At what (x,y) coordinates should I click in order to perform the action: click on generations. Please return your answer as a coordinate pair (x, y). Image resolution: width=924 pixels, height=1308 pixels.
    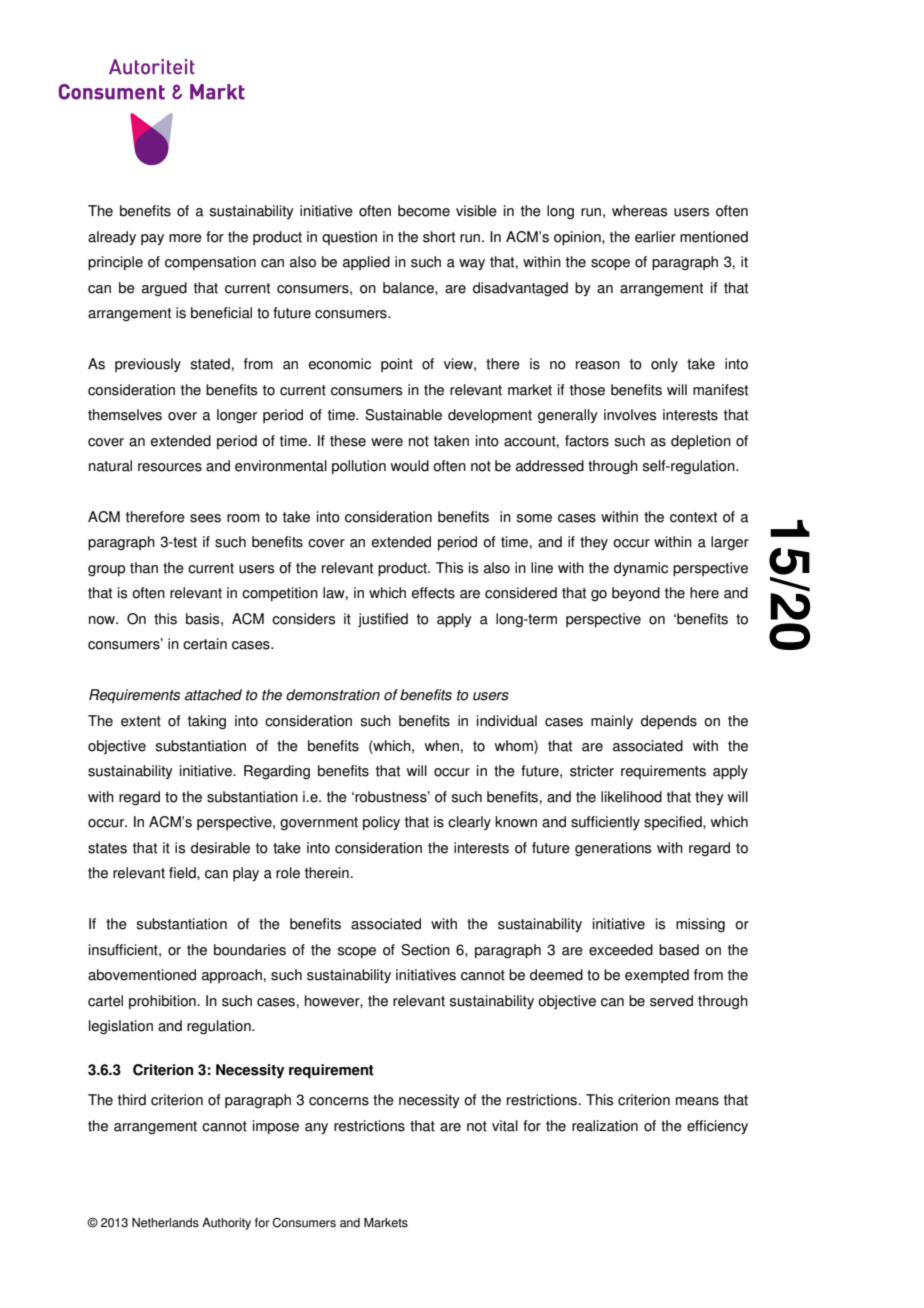
    Looking at the image, I should click on (613, 849).
